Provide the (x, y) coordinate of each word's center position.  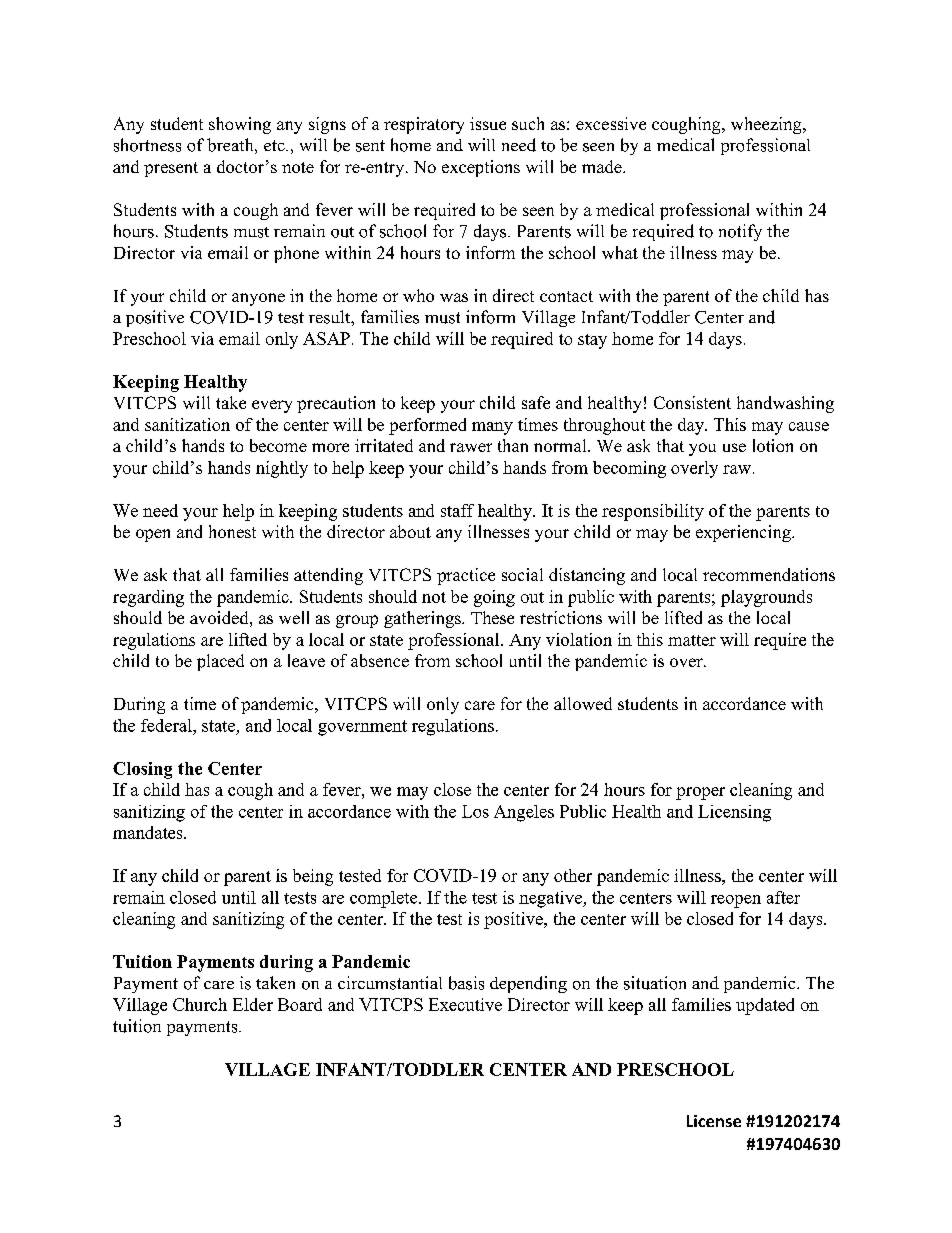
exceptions (481, 168)
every (272, 406)
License (714, 1121)
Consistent (692, 402)
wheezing (767, 125)
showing (240, 125)
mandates (149, 832)
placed (220, 662)
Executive (465, 1004)
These (492, 617)
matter (692, 640)
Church (200, 1004)
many (492, 428)
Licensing (734, 813)
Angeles (524, 813)
